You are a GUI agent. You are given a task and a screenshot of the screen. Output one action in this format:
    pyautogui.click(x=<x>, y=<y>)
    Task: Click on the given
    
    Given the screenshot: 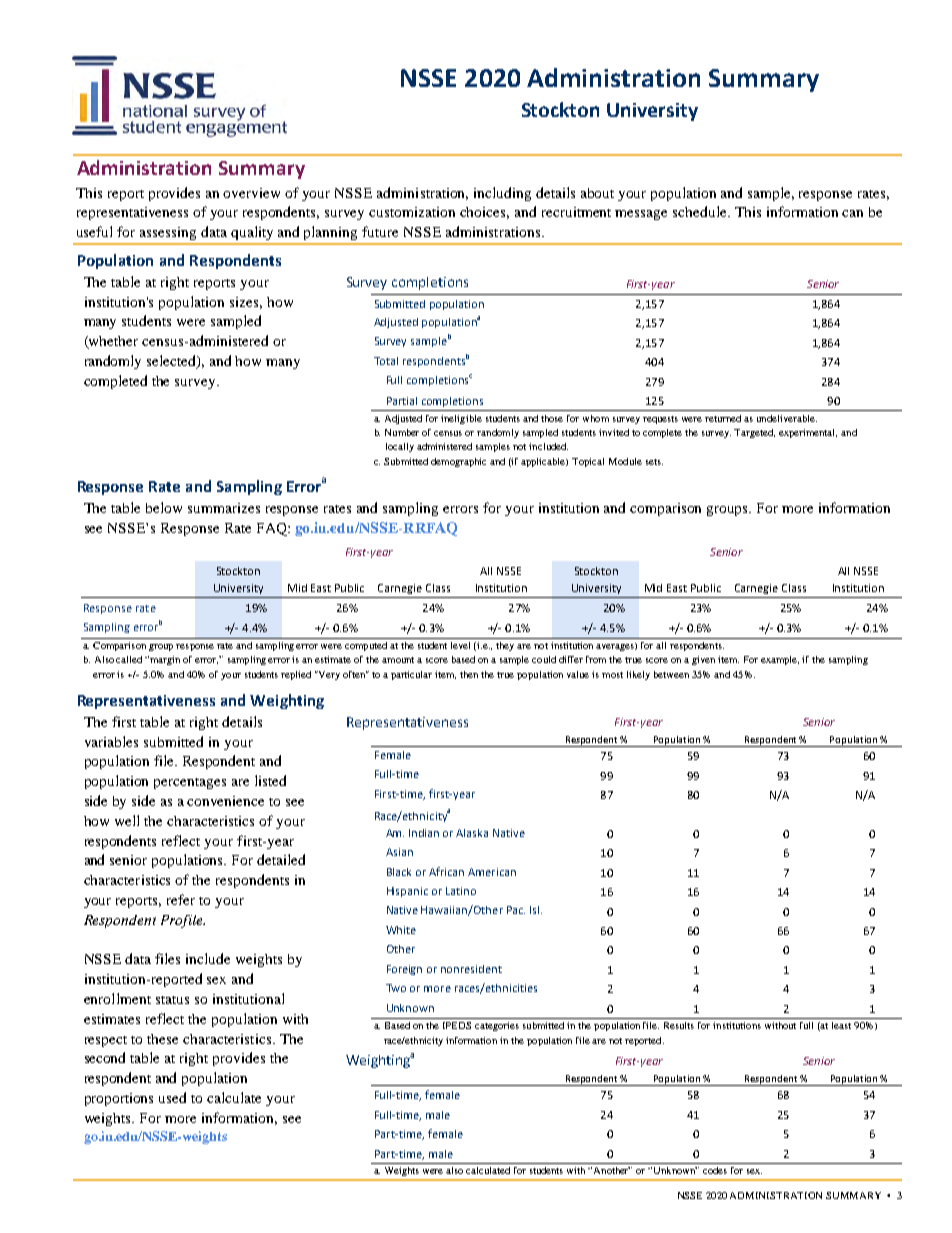 What is the action you would take?
    pyautogui.click(x=703, y=660)
